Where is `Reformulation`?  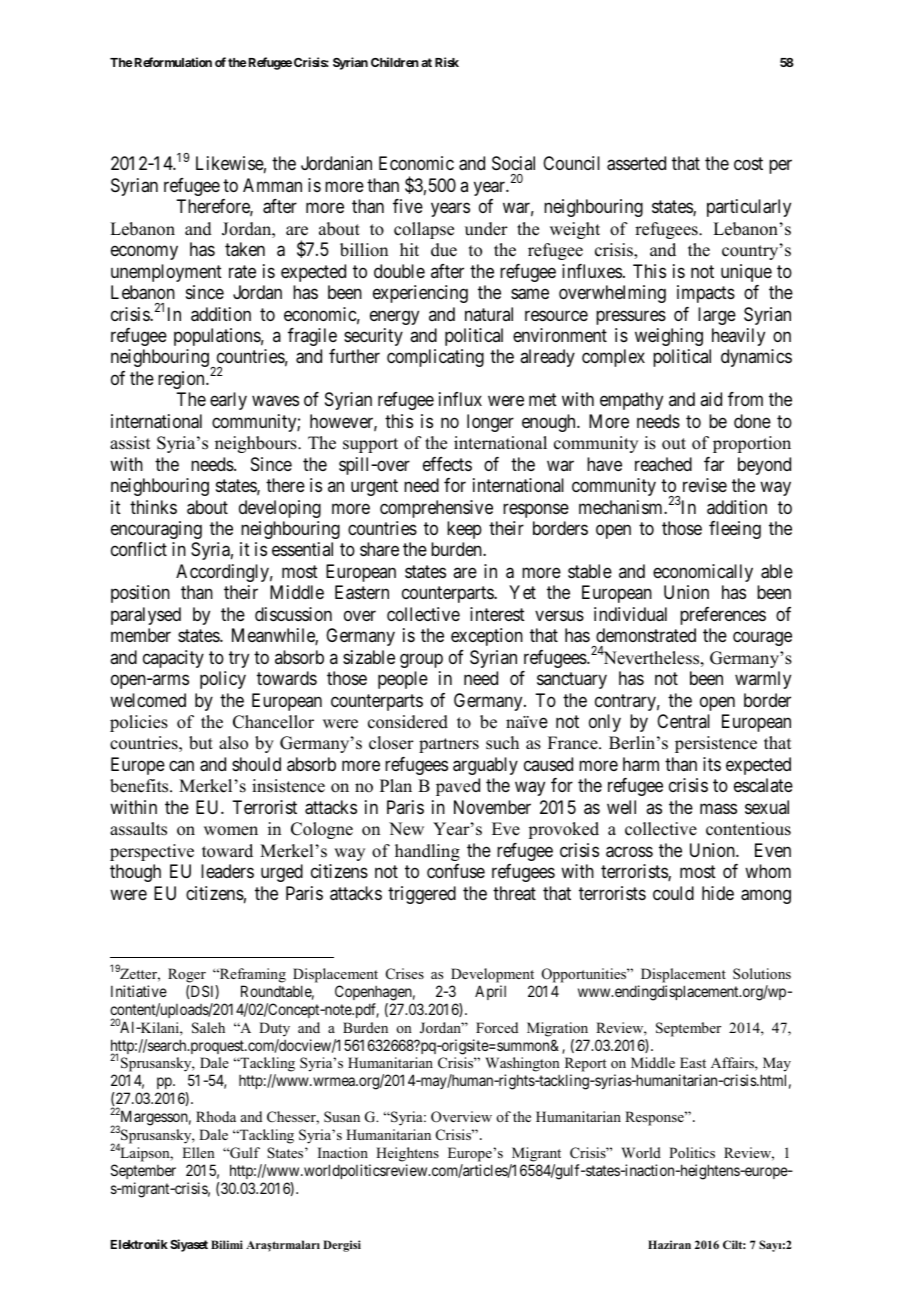 Reformulation is located at coordinates (172, 62).
